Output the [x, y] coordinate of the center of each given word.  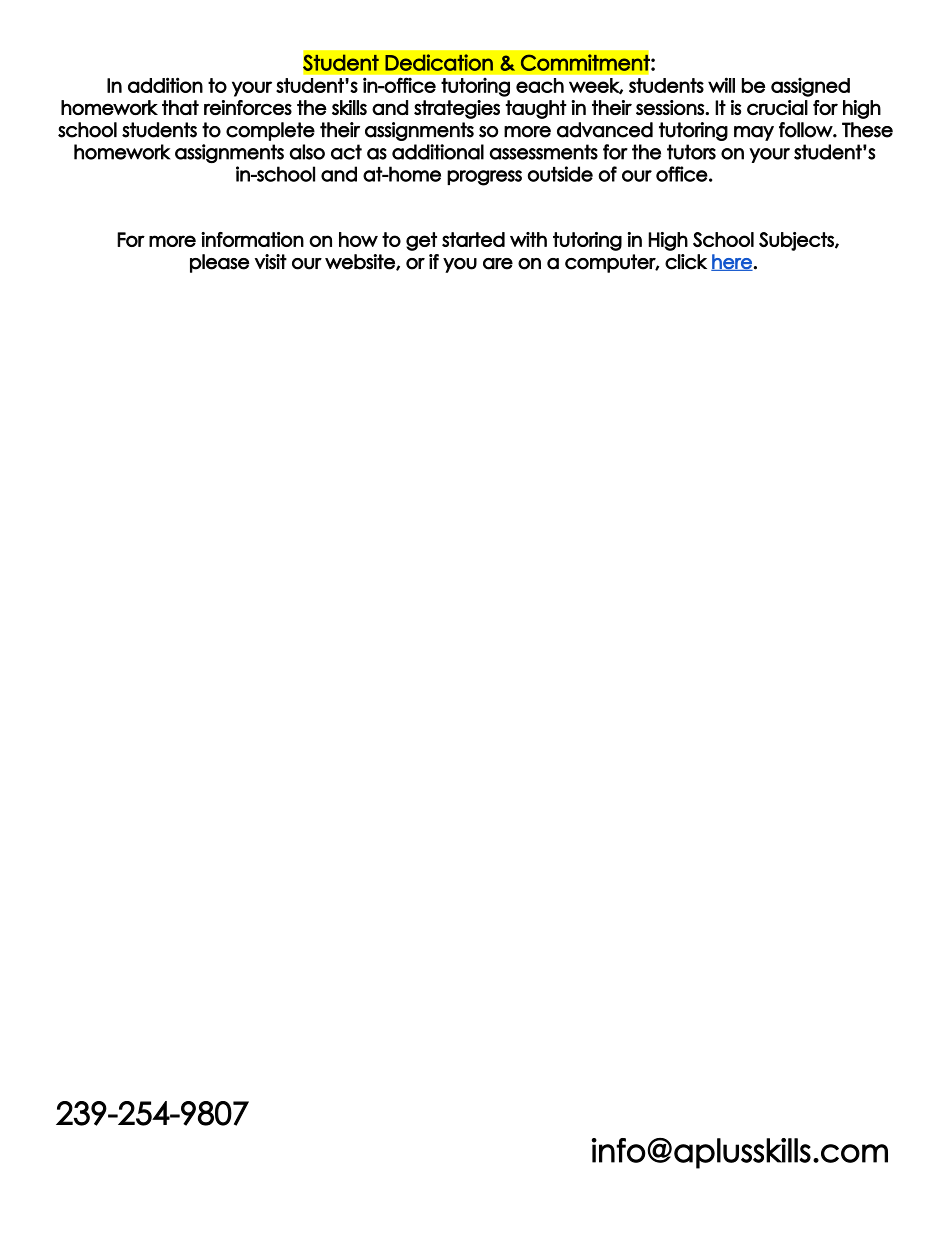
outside [560, 174]
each [540, 85]
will [721, 85]
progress [484, 178]
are [498, 264]
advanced [605, 130]
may [754, 133]
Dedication [439, 62]
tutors [691, 152]
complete [270, 131]
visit [271, 262]
